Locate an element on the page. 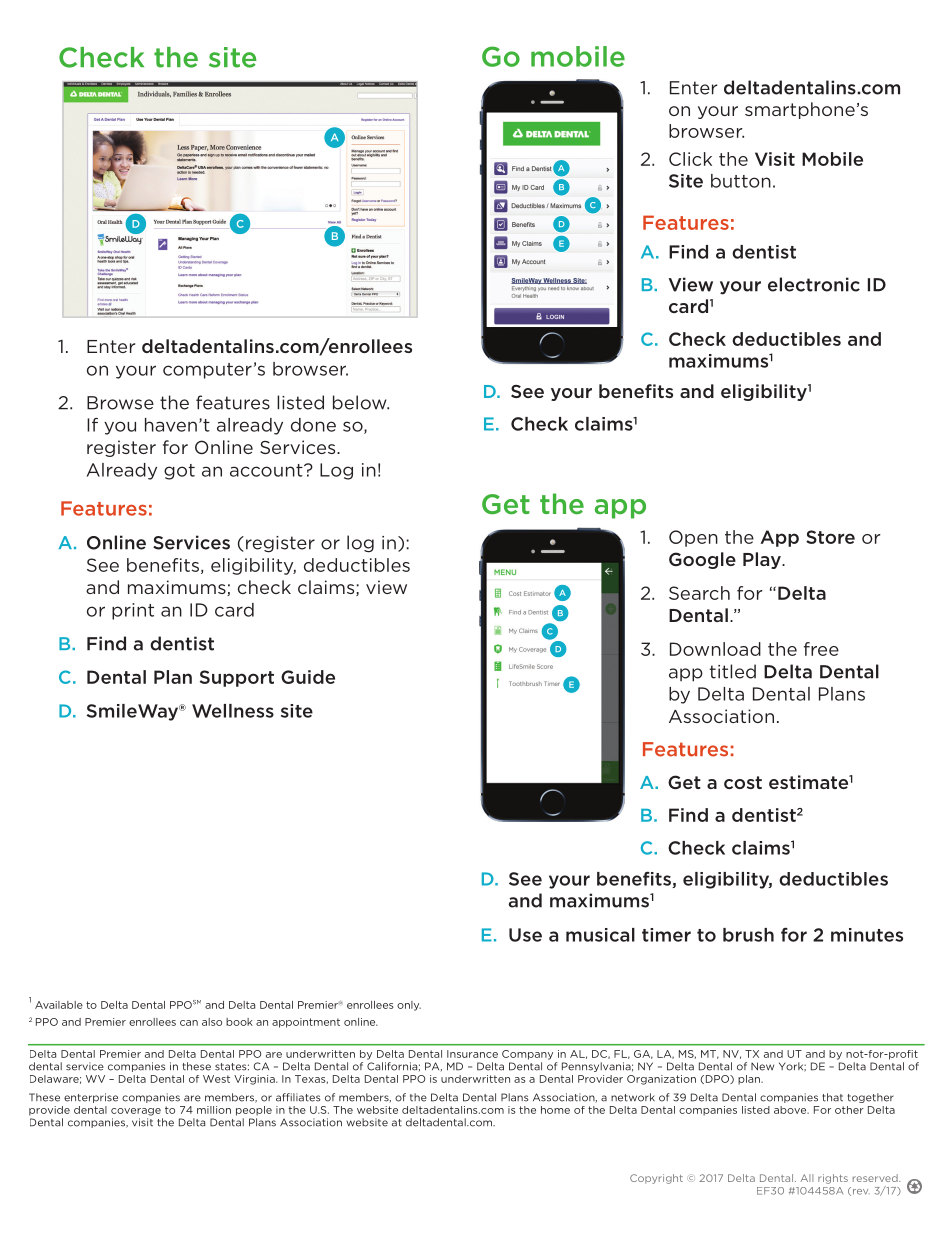  done is located at coordinates (313, 425).
